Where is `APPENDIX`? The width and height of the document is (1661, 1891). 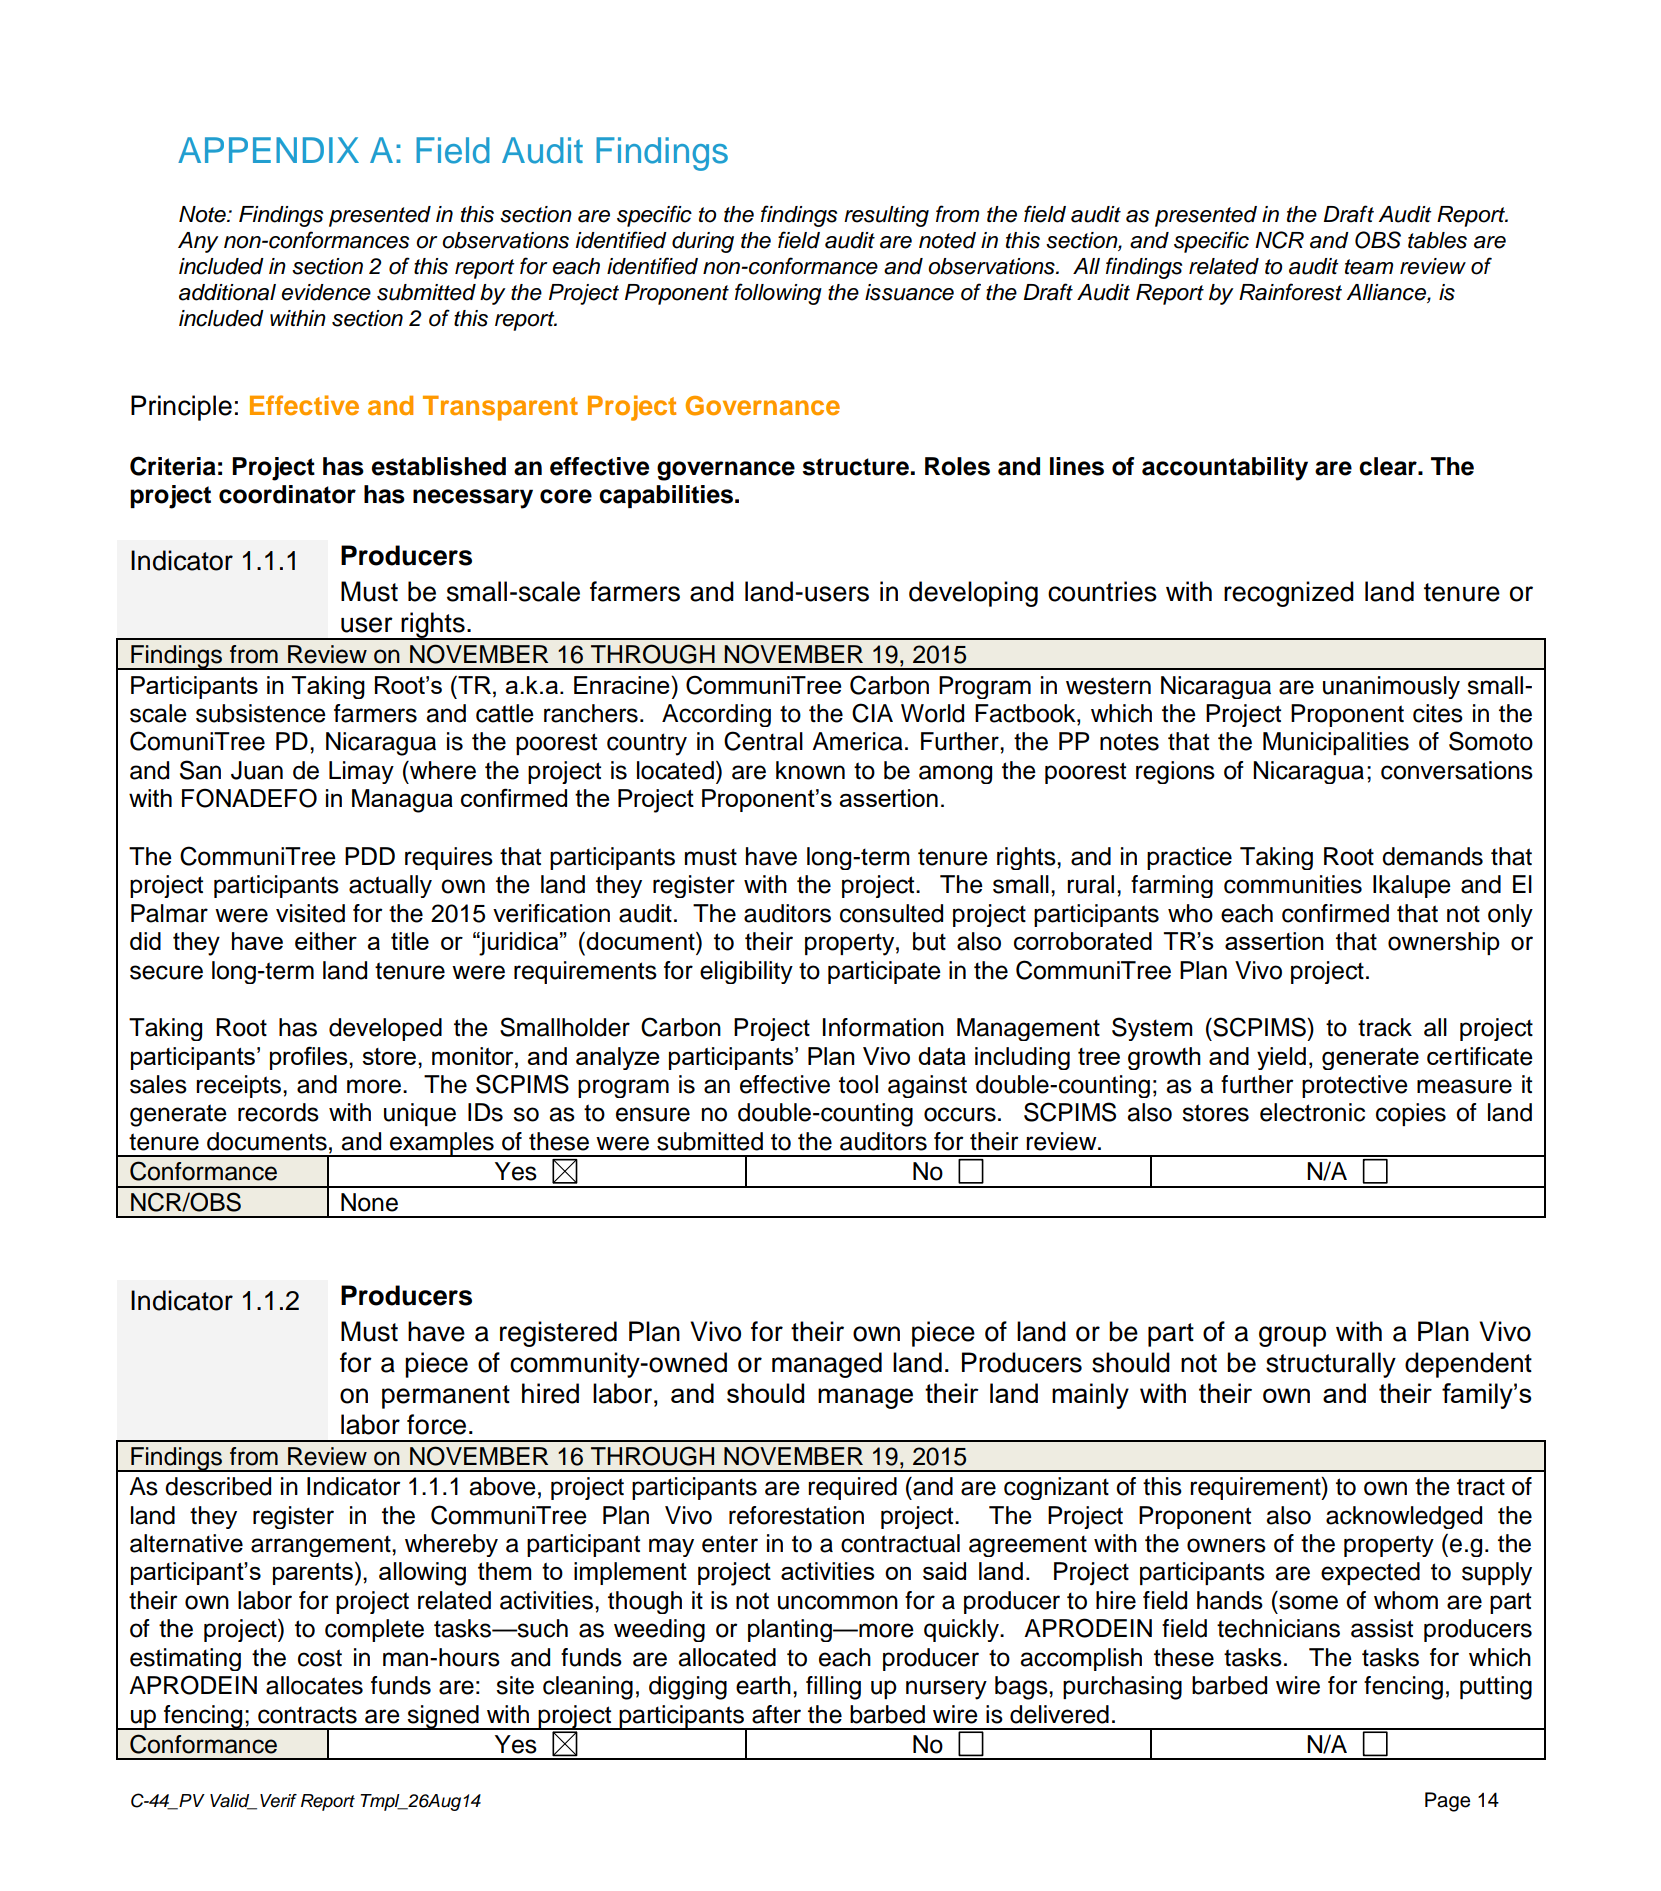
APPENDIX is located at coordinates (268, 150).
